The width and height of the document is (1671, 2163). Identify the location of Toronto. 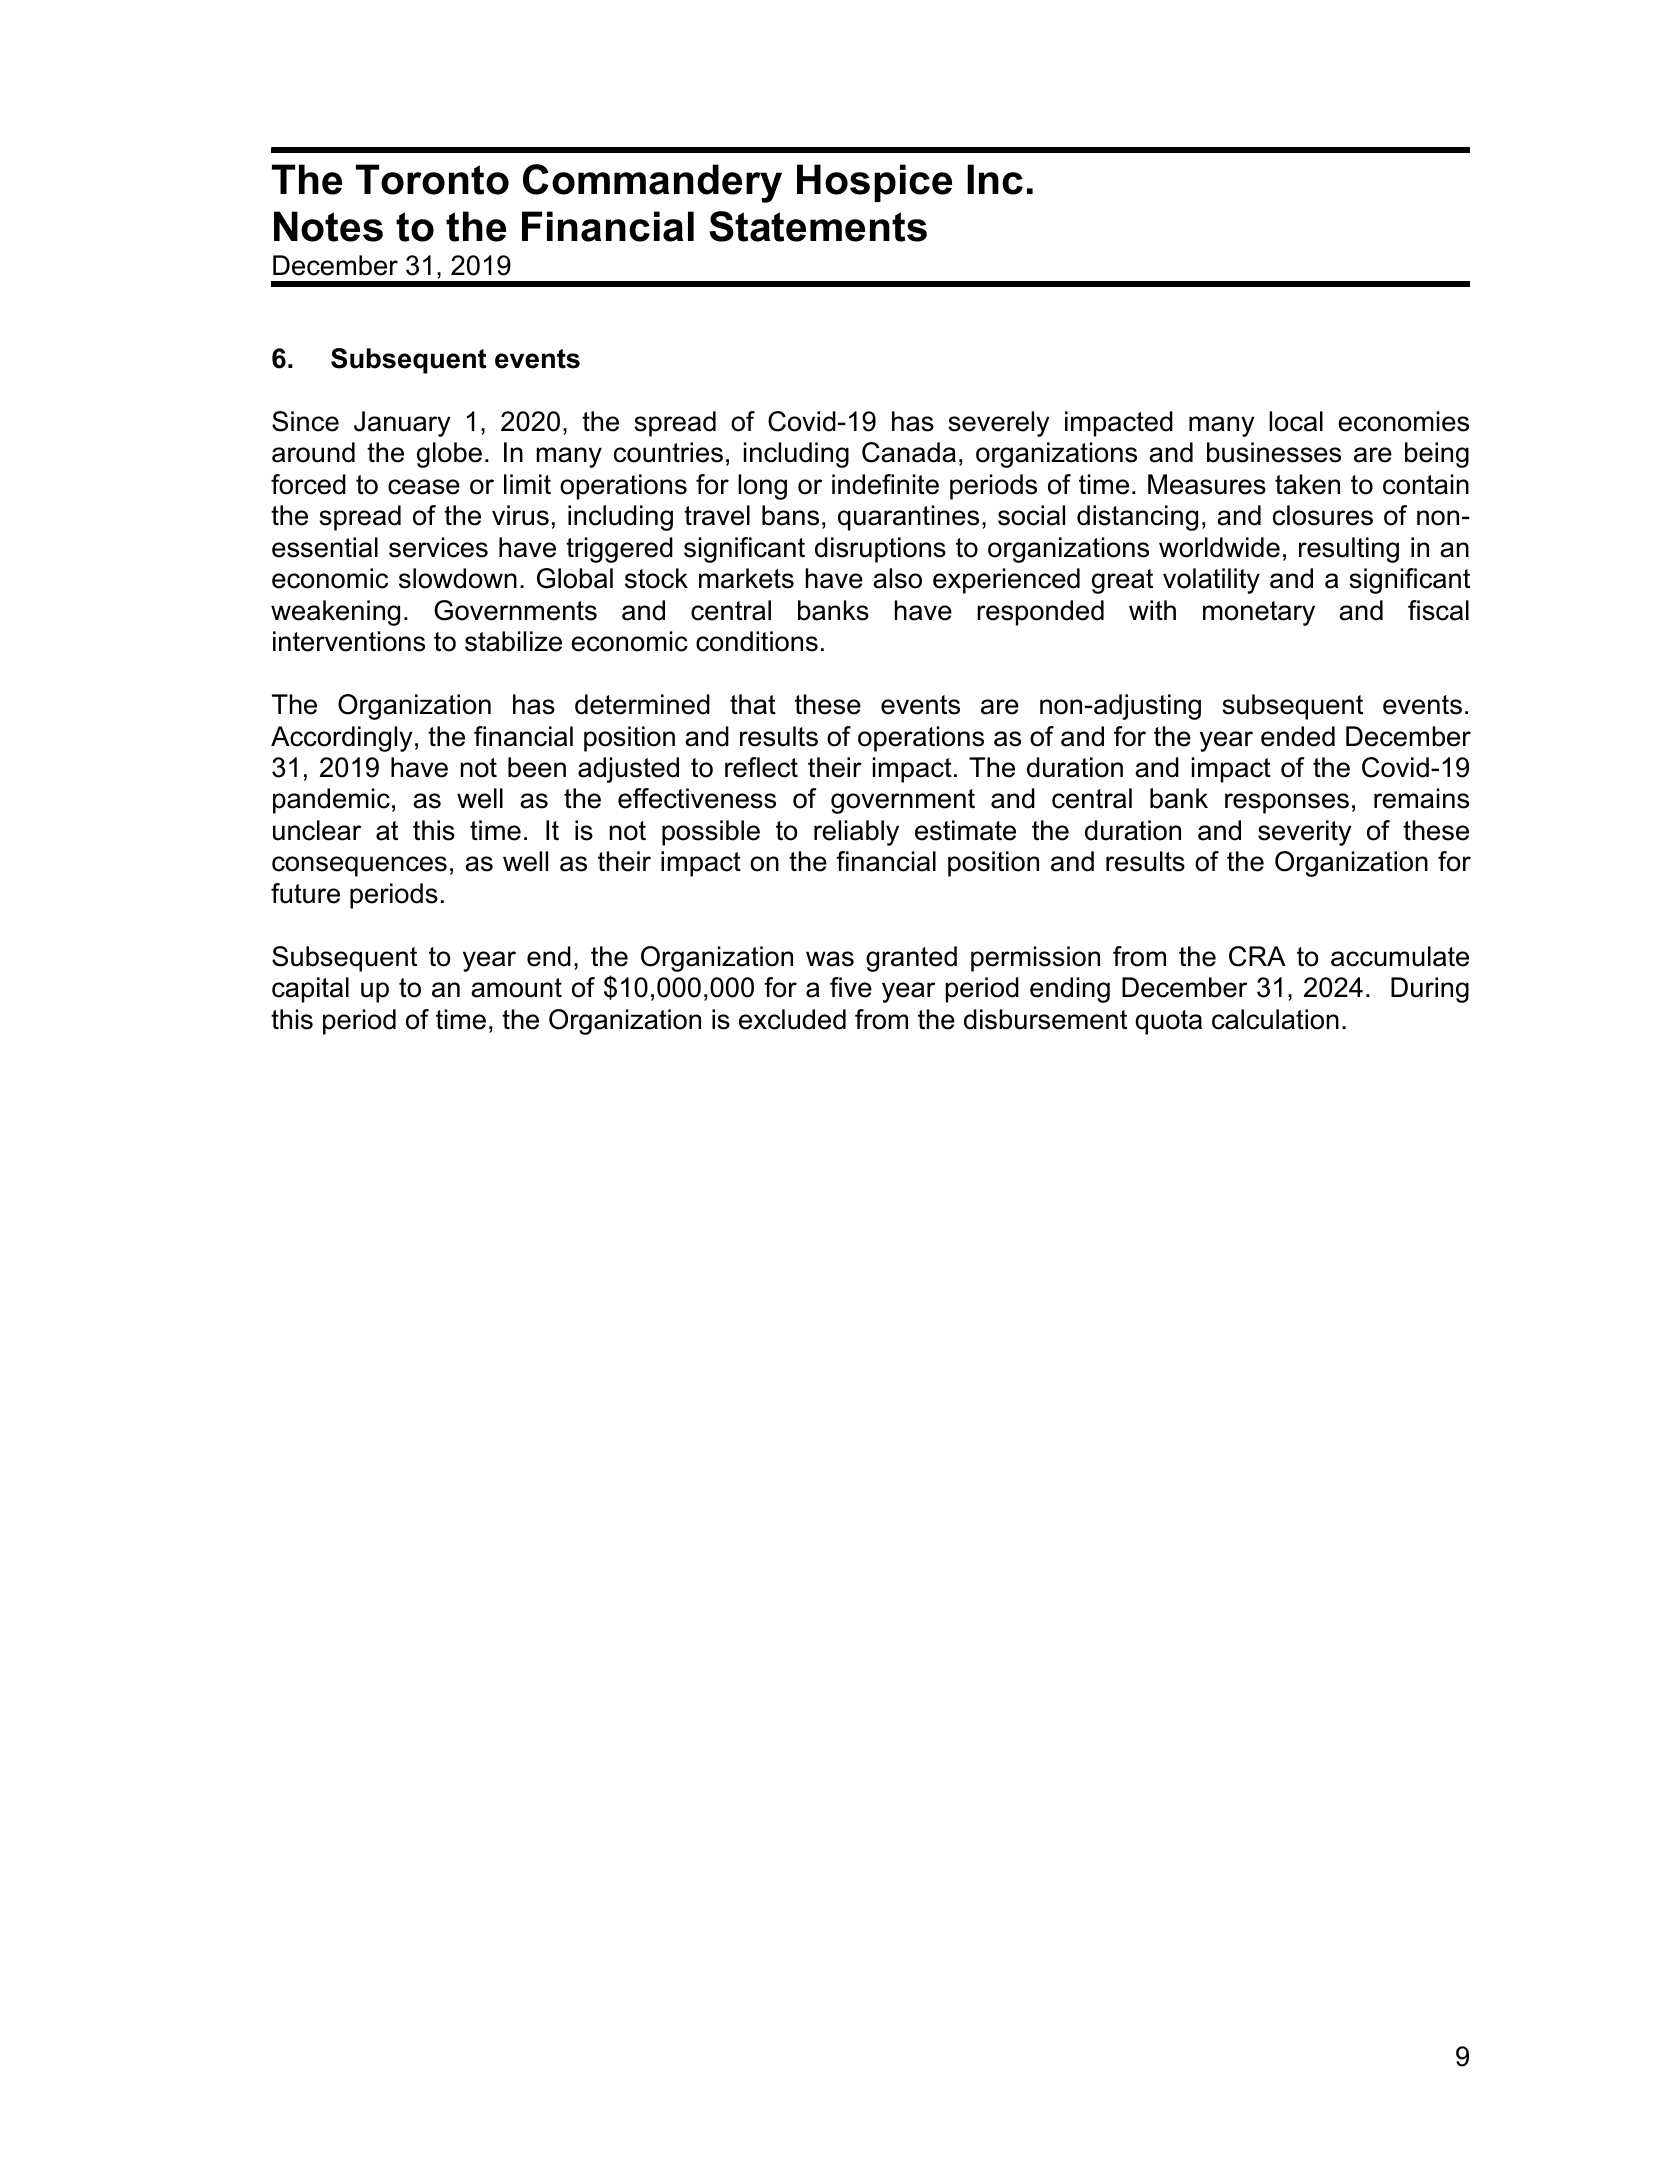
(432, 179).
